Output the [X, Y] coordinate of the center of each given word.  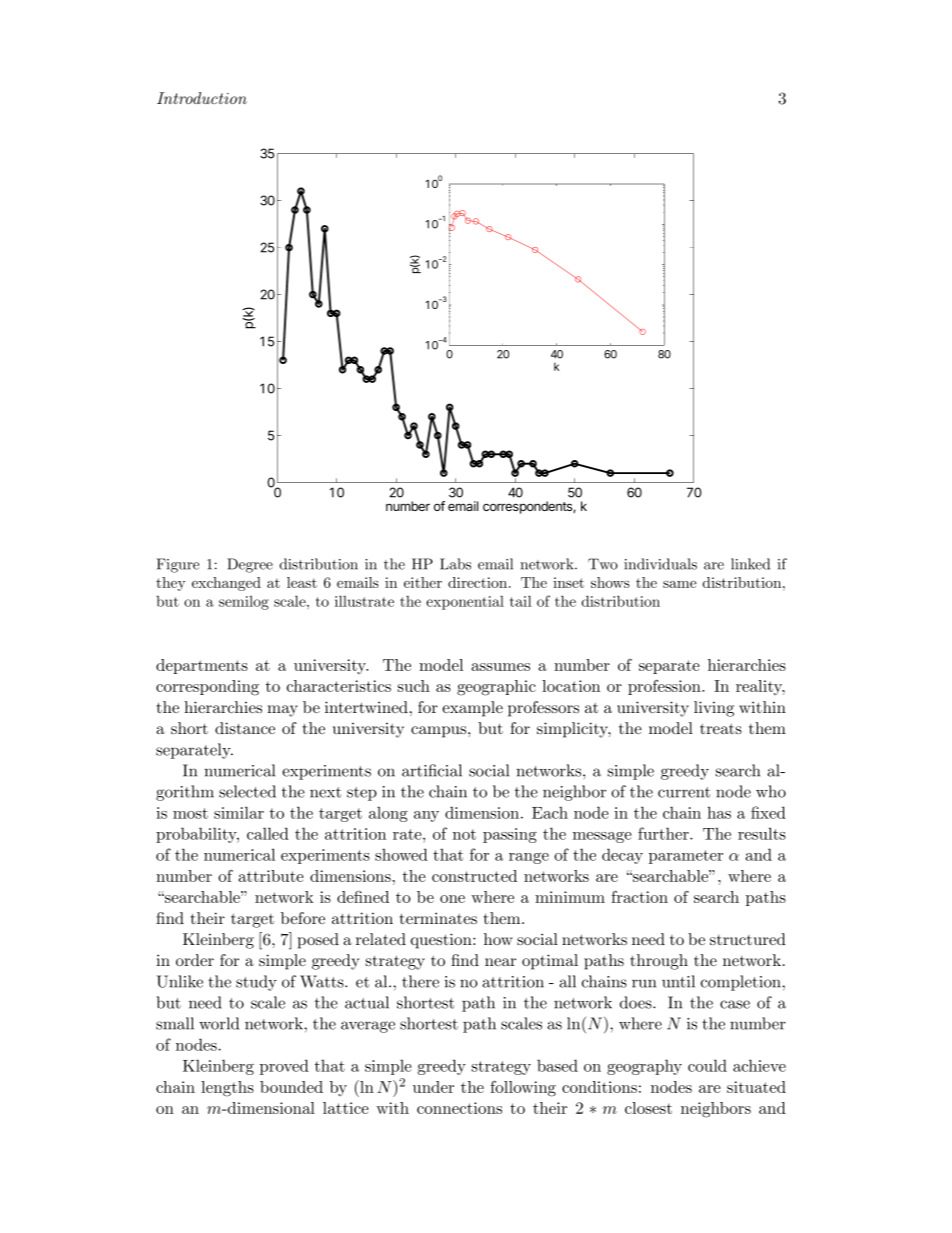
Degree [250, 565]
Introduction [202, 98]
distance [245, 728]
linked [750, 564]
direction [479, 582]
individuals [660, 564]
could [707, 1065]
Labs [455, 564]
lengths [227, 1089]
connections [459, 1108]
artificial [432, 770]
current [684, 792]
